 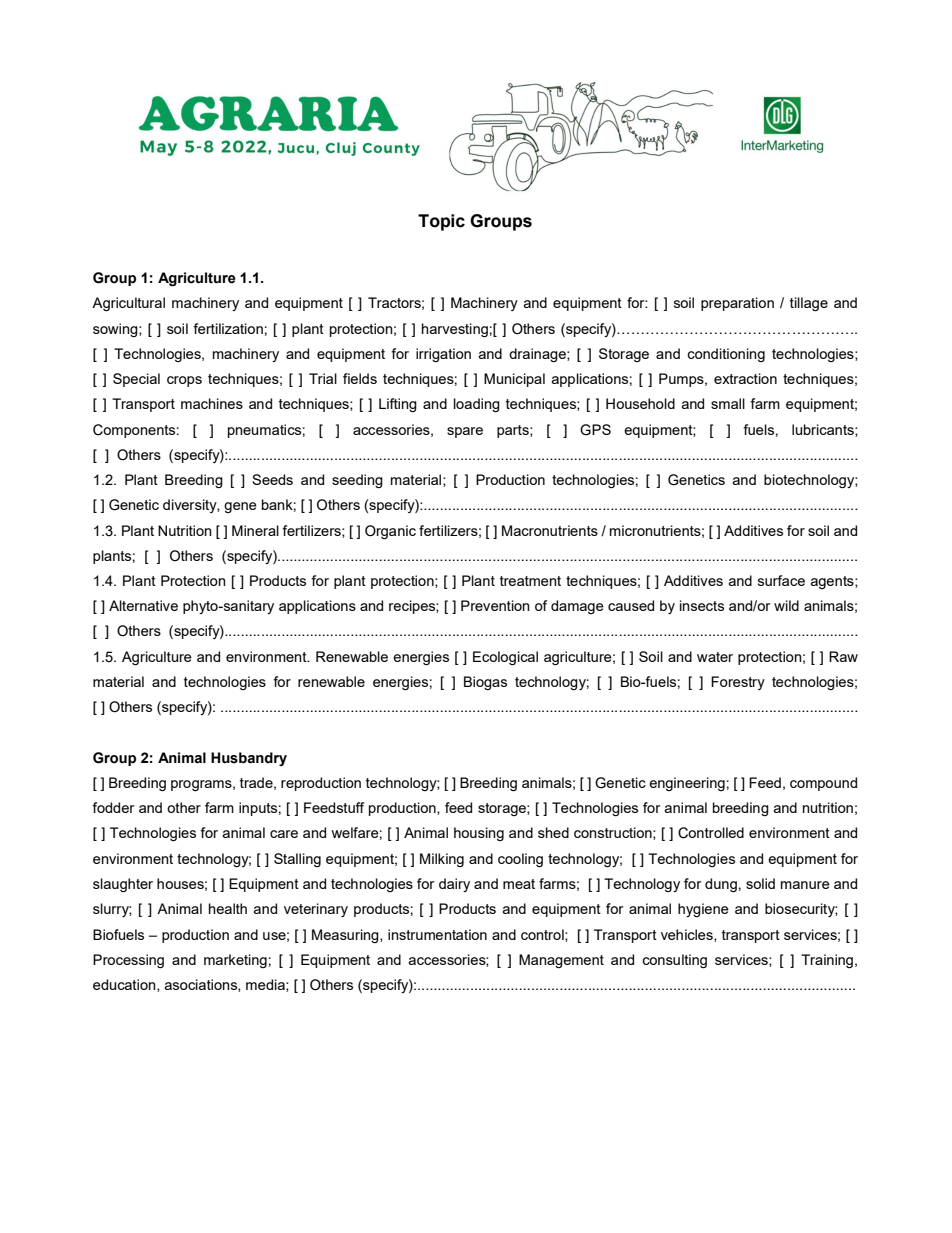 I want to click on Topic, so click(x=441, y=222).
